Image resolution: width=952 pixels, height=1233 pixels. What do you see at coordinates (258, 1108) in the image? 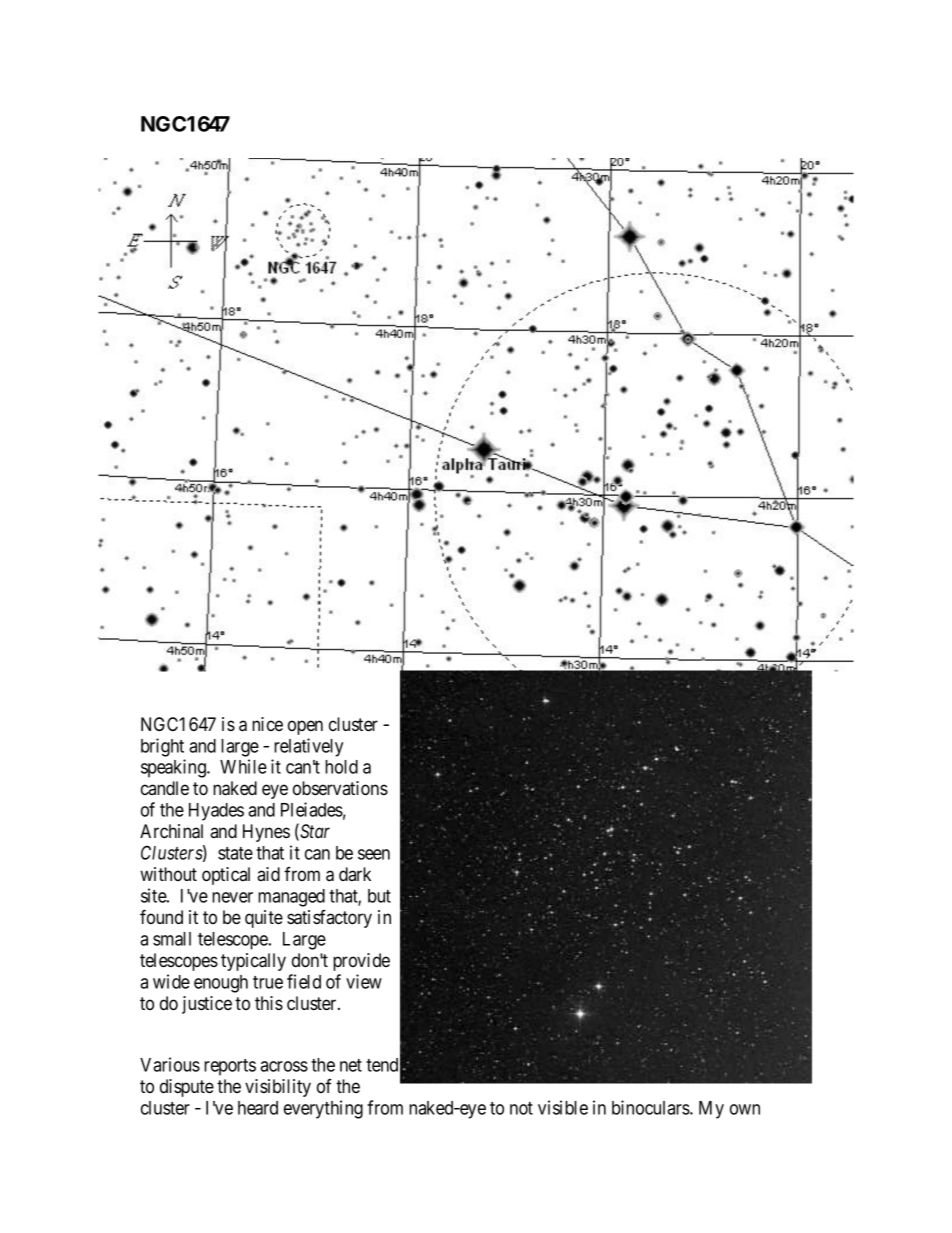
I see `heard` at bounding box center [258, 1108].
